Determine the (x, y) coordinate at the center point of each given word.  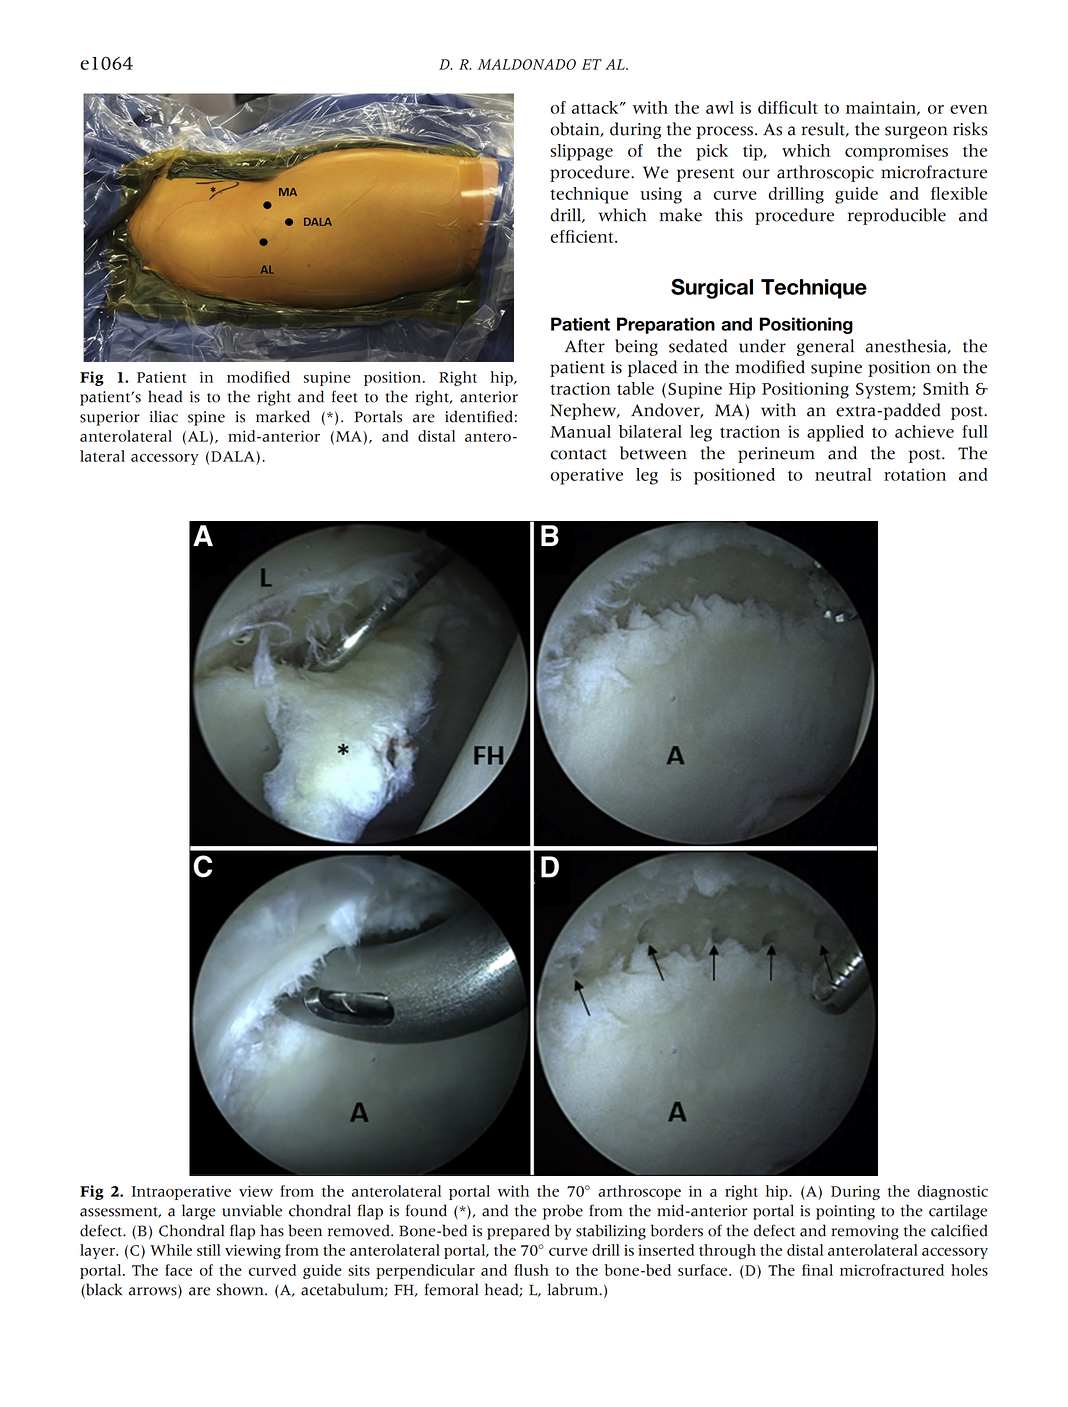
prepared (518, 1232)
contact (578, 454)
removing (865, 1232)
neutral (843, 474)
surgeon (916, 132)
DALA (234, 456)
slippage (581, 152)
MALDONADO (527, 64)
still (209, 1250)
